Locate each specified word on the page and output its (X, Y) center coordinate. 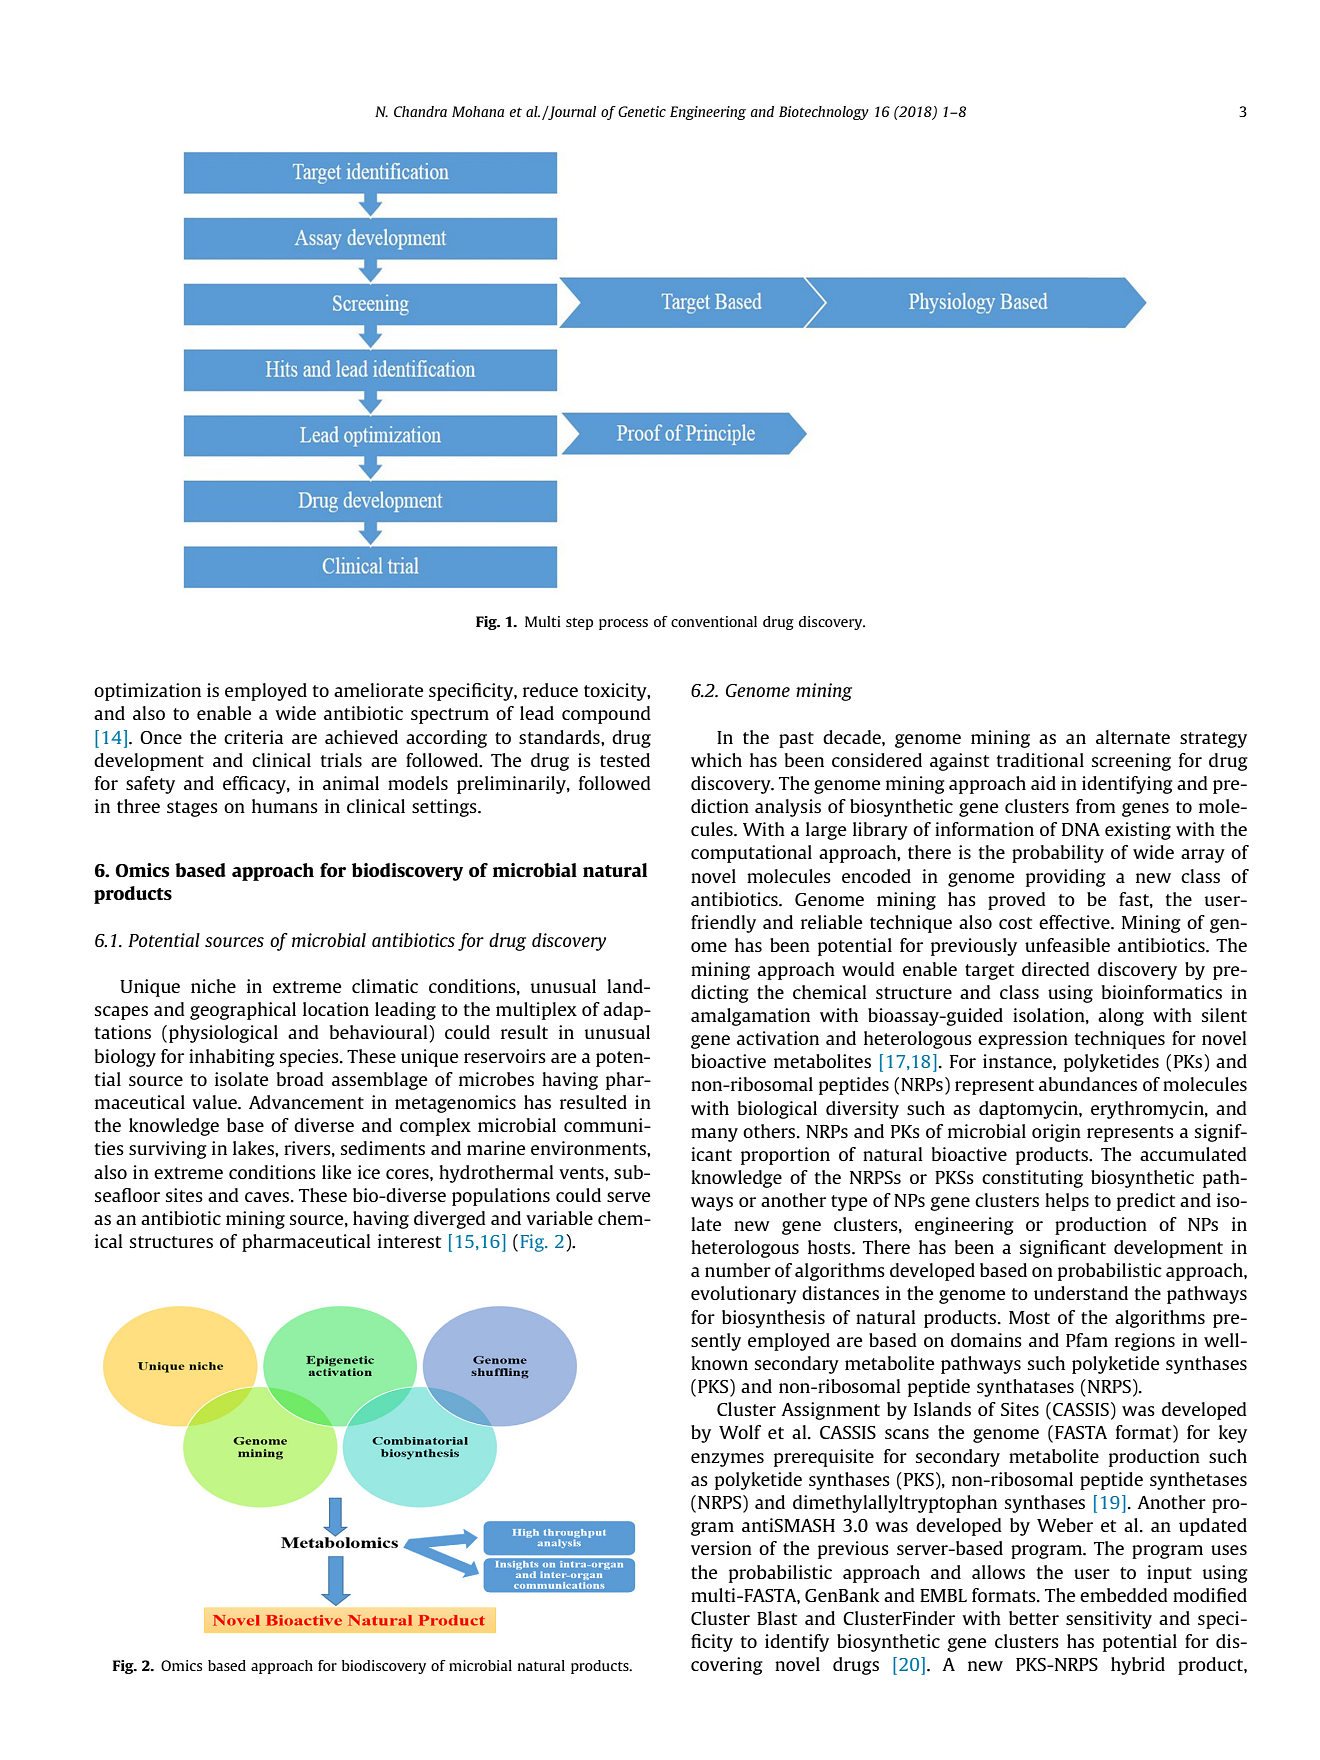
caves (268, 1197)
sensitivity (1109, 1620)
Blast (777, 1618)
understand (1081, 1293)
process (623, 624)
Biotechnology (824, 113)
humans (285, 806)
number (738, 1270)
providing (1066, 878)
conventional (714, 621)
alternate (1133, 737)
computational (751, 854)
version (721, 1548)
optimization (147, 692)
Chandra (420, 111)
